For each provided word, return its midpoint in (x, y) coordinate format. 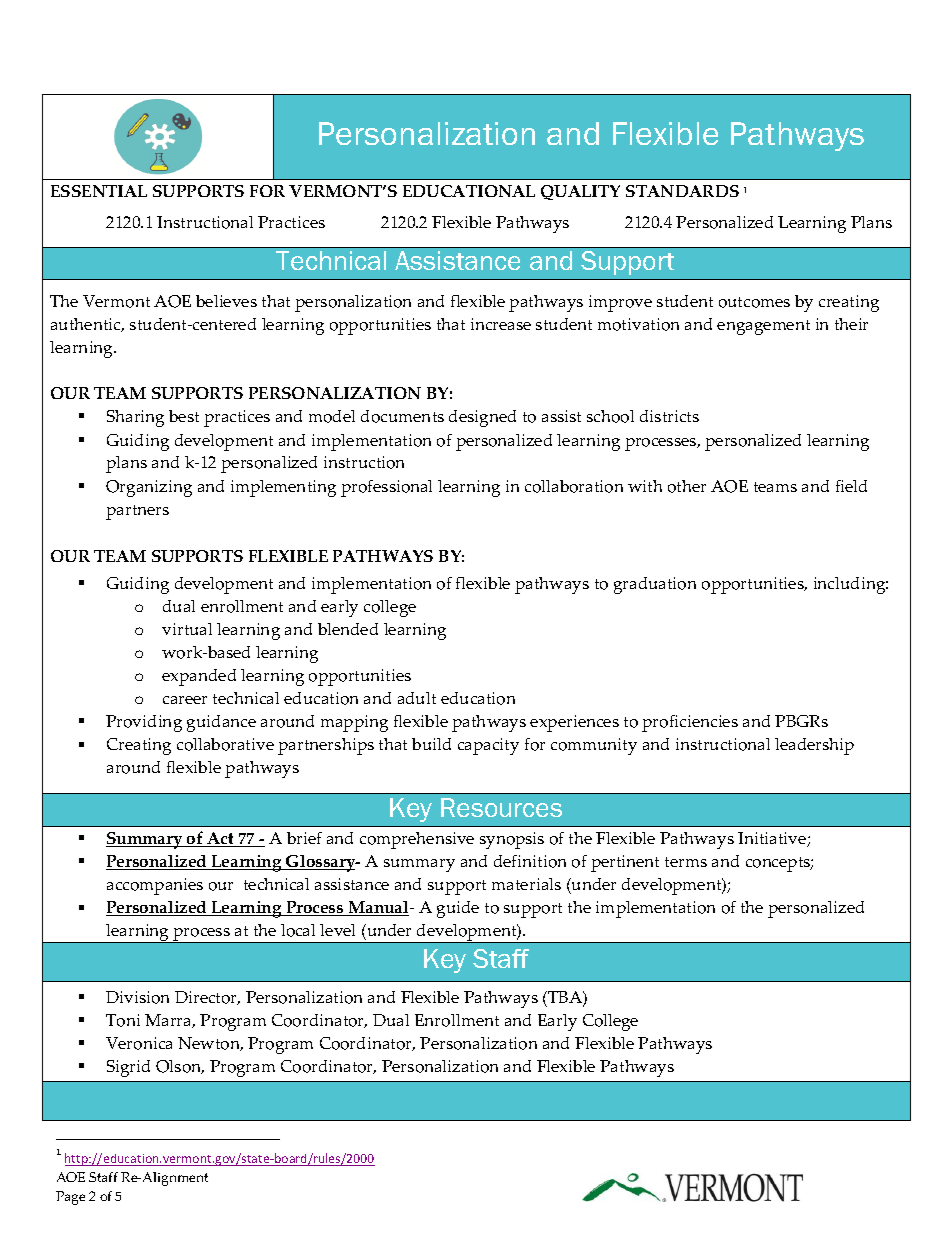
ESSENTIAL (99, 191)
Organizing (149, 488)
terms (686, 862)
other (687, 486)
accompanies (155, 886)
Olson (180, 1067)
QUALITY (580, 192)
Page (70, 1198)
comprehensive (417, 840)
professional (386, 488)
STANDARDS (682, 191)
